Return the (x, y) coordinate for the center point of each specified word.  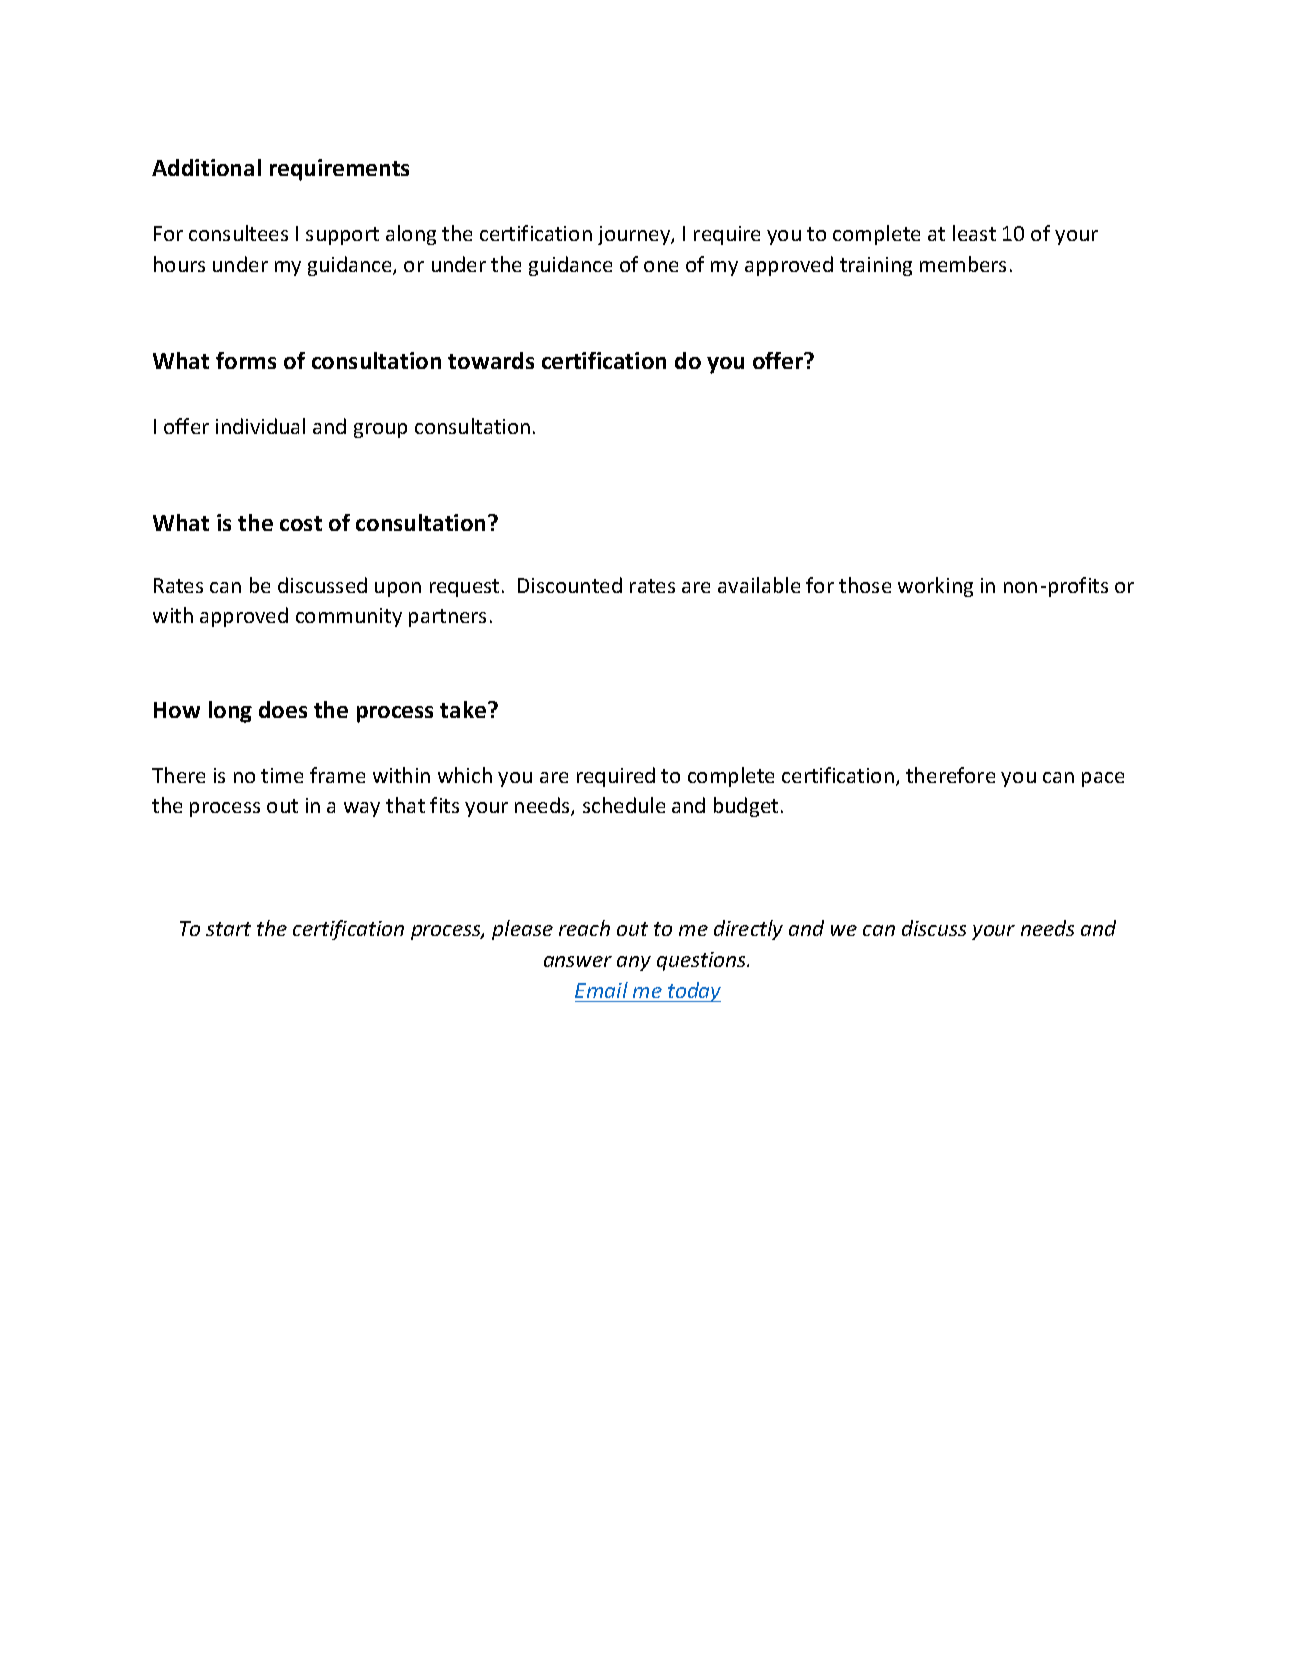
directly (748, 930)
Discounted (570, 585)
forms (246, 360)
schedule (624, 805)
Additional (206, 167)
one (661, 266)
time (282, 775)
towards (491, 360)
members (963, 264)
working (935, 587)
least (974, 233)
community (349, 617)
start (228, 929)
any (634, 963)
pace (1103, 779)
